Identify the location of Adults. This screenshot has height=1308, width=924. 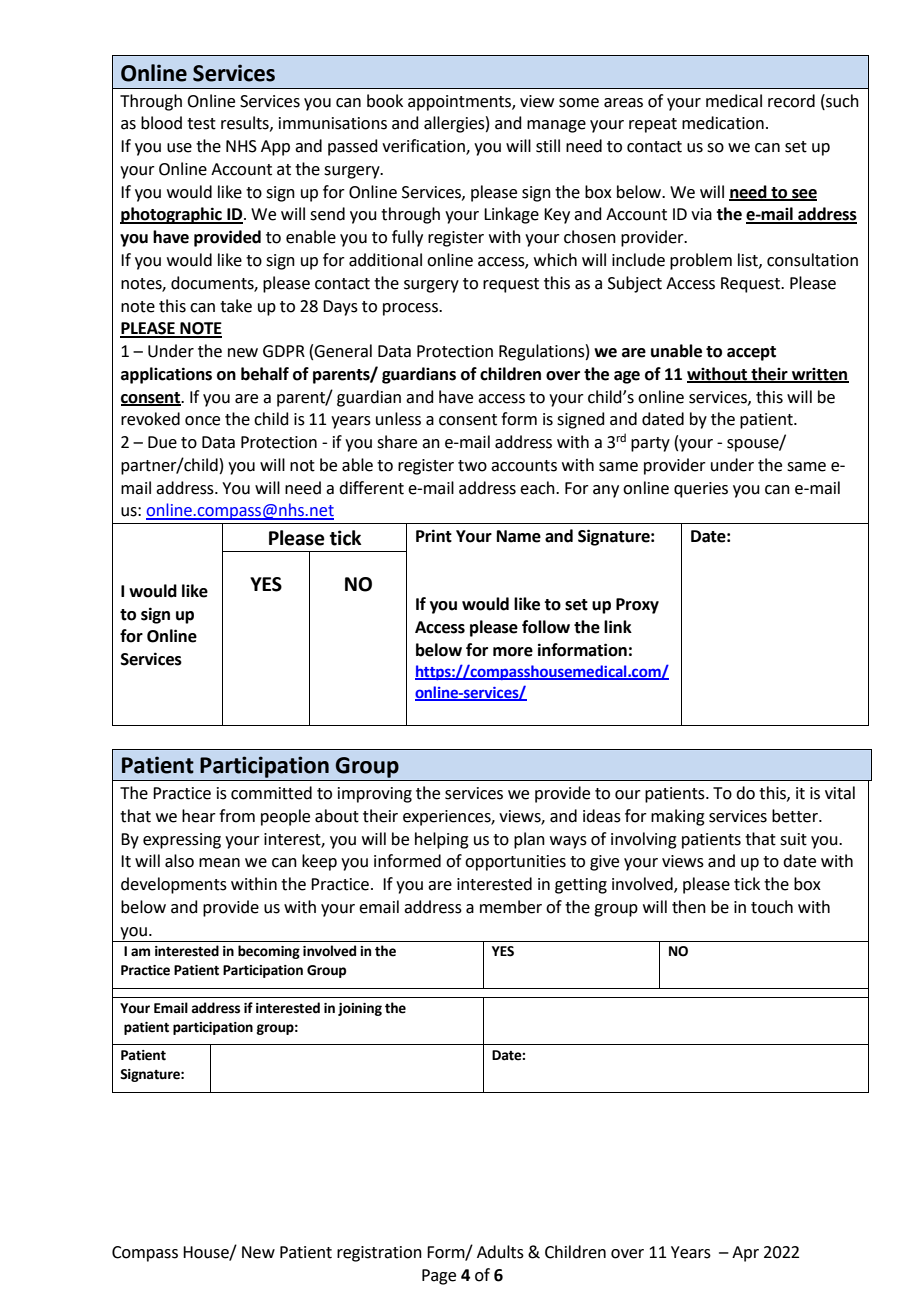
(500, 1252).
